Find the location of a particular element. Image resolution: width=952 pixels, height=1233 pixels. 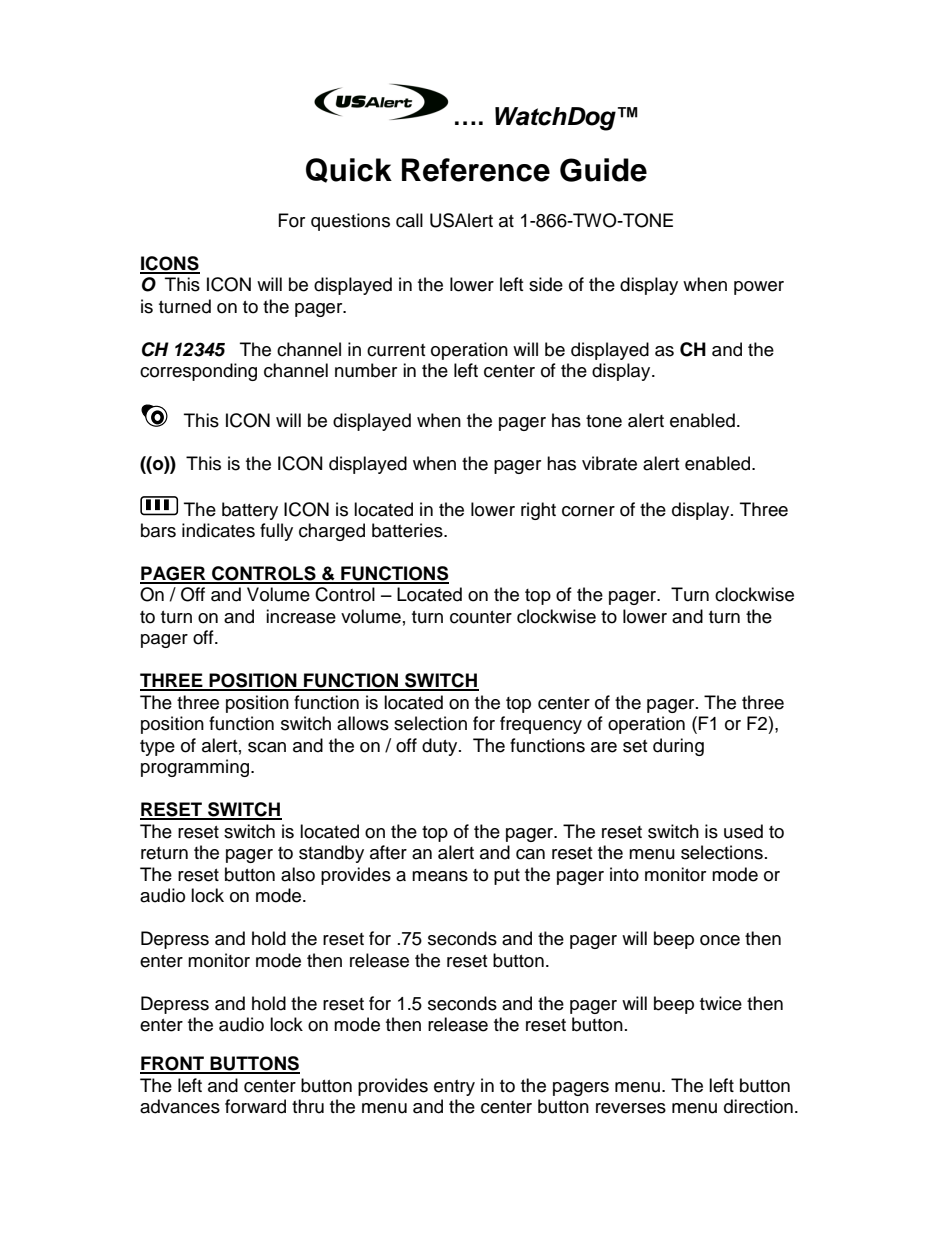

forward is located at coordinates (255, 1106).
